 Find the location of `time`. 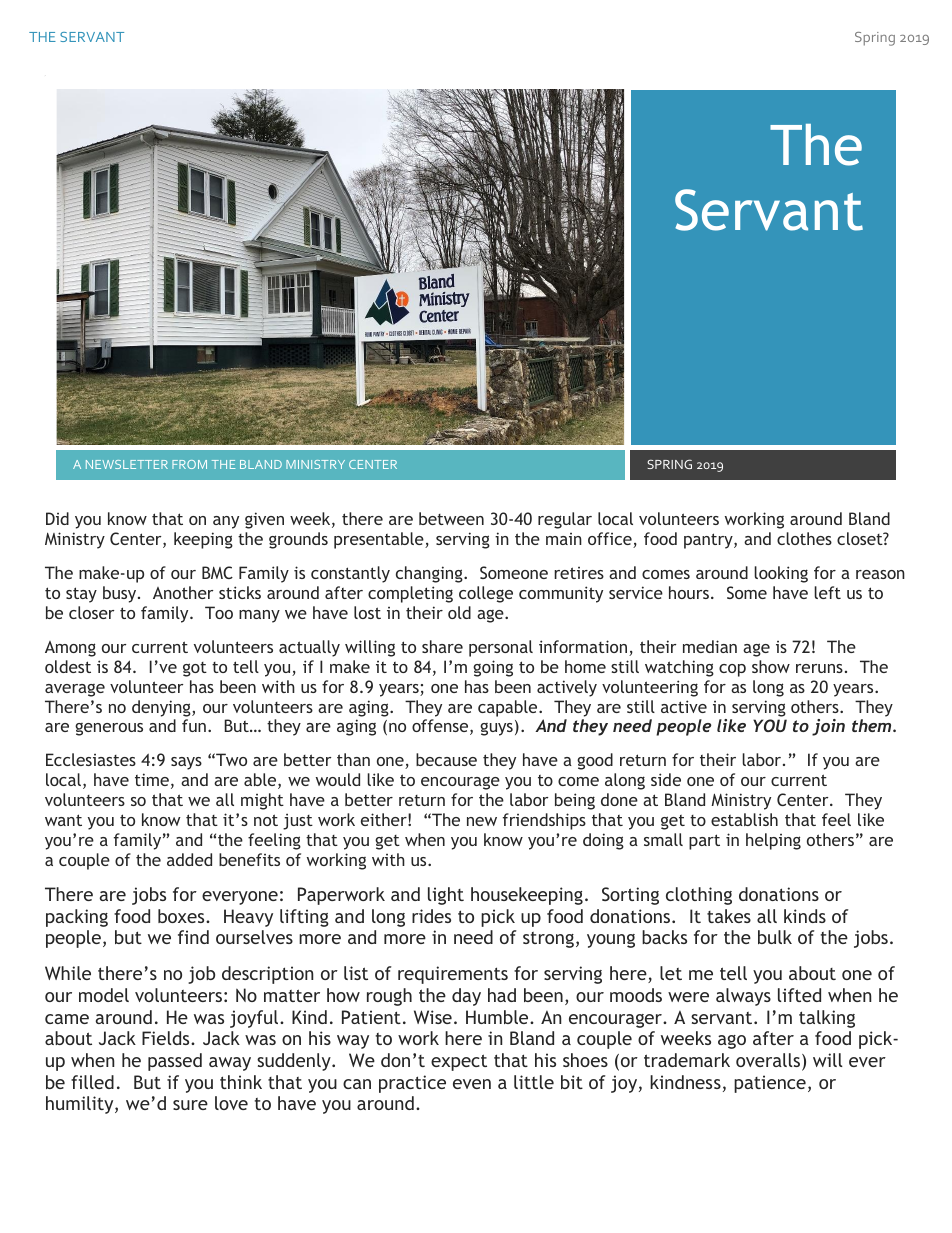

time is located at coordinates (152, 779).
